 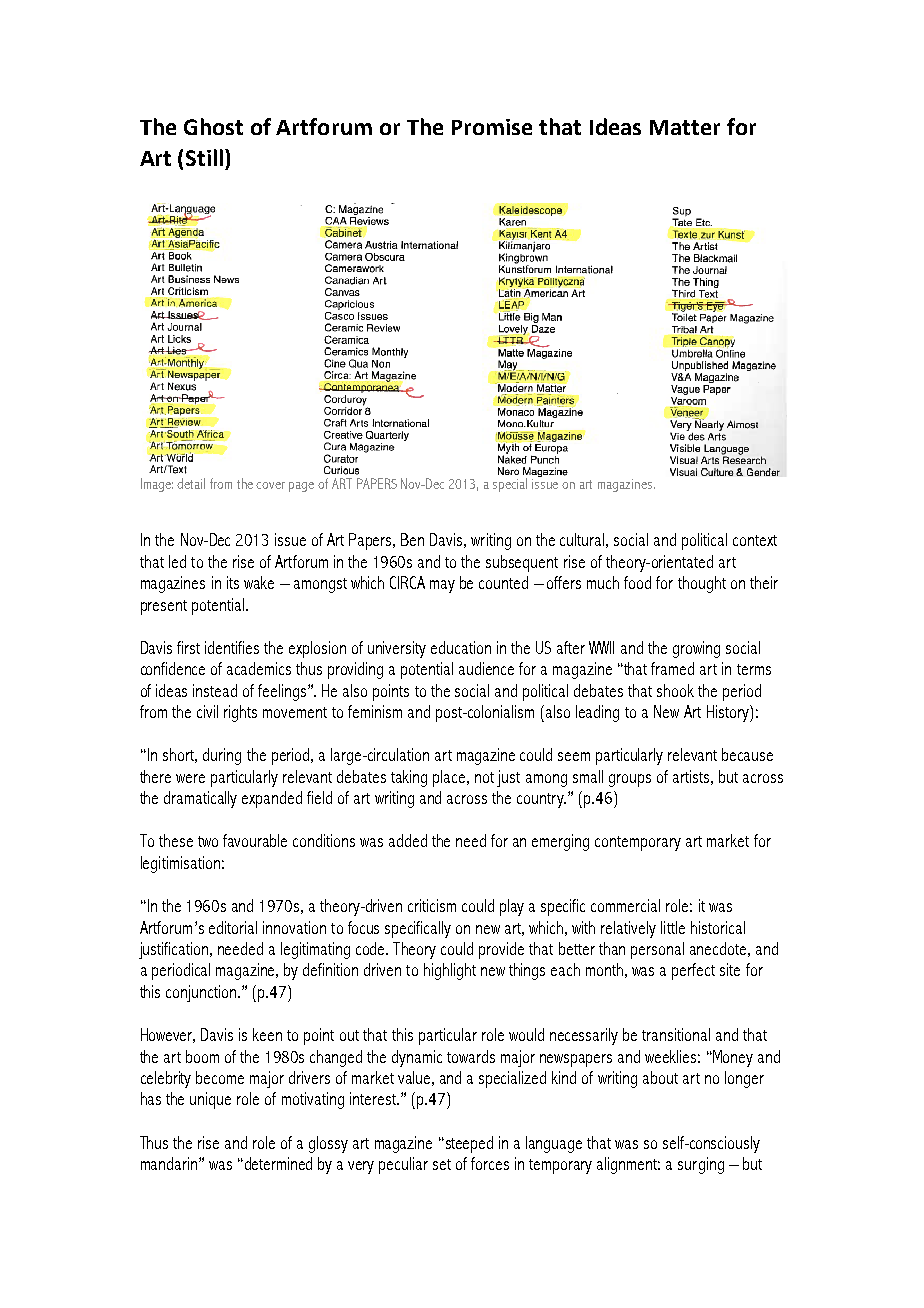 What do you see at coordinates (673, 927) in the screenshot?
I see `little` at bounding box center [673, 927].
